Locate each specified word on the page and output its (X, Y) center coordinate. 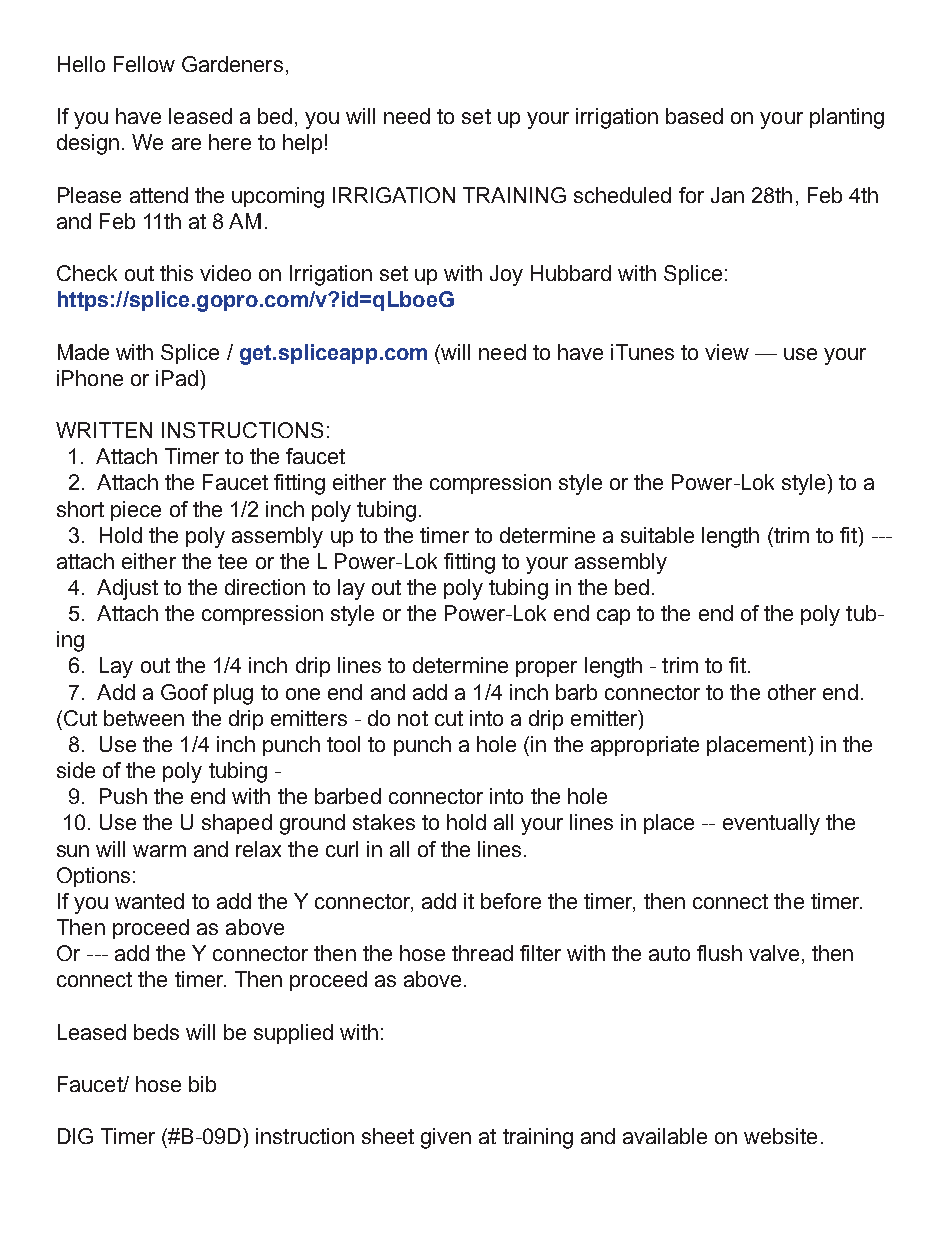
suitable (657, 535)
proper (546, 669)
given (446, 1138)
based (694, 116)
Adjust (127, 589)
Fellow (144, 64)
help (302, 144)
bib (202, 1084)
